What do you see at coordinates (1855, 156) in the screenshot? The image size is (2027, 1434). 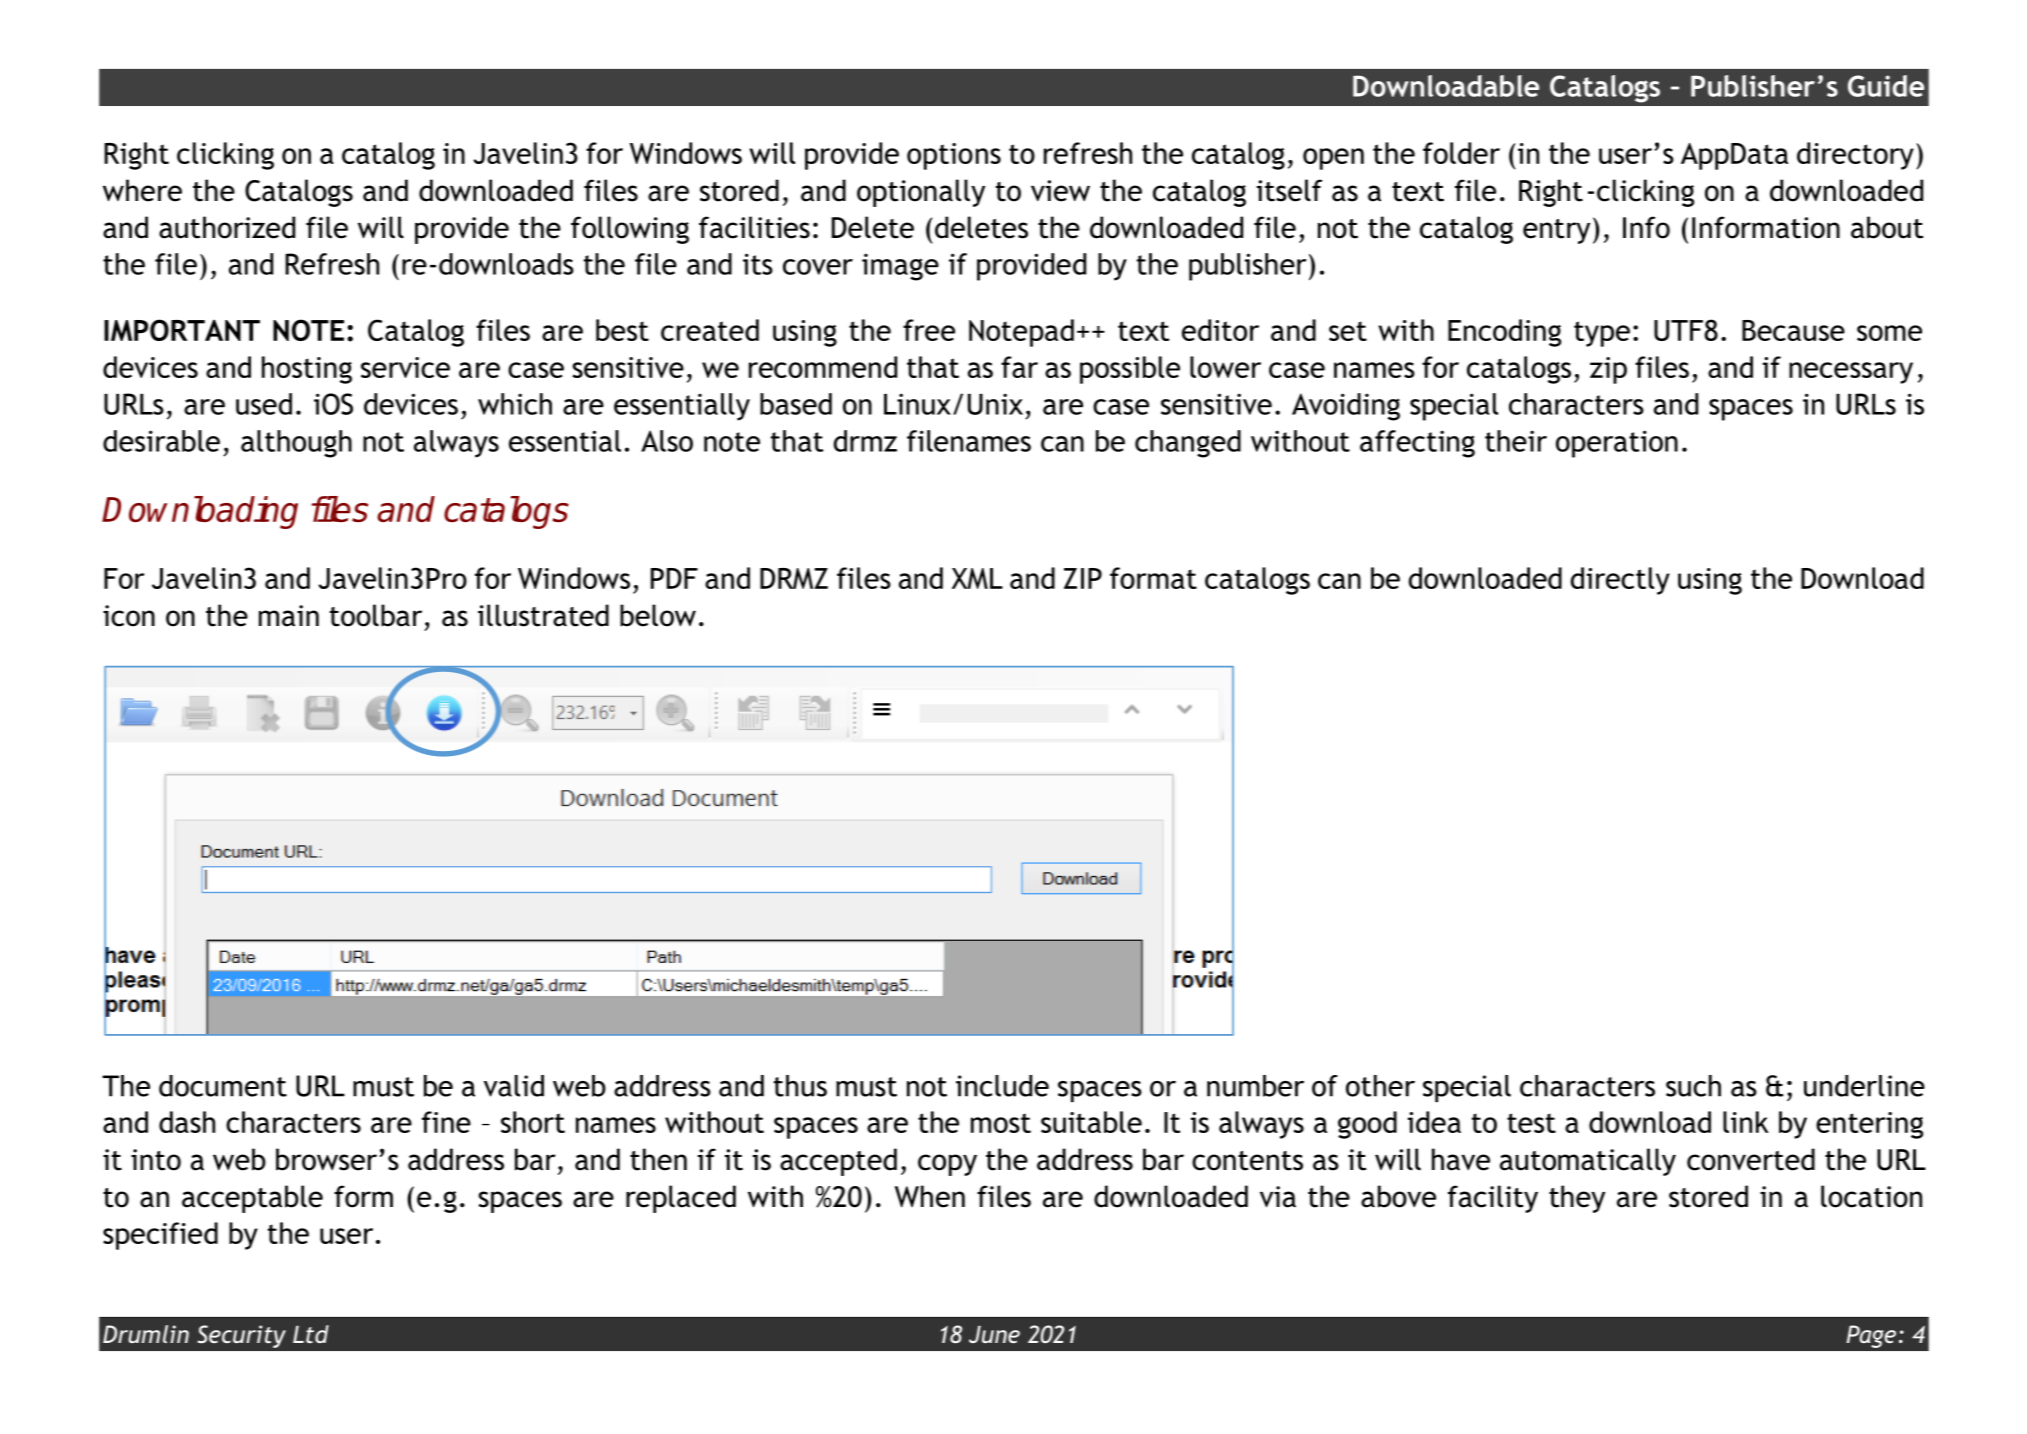 I see `directory` at bounding box center [1855, 156].
